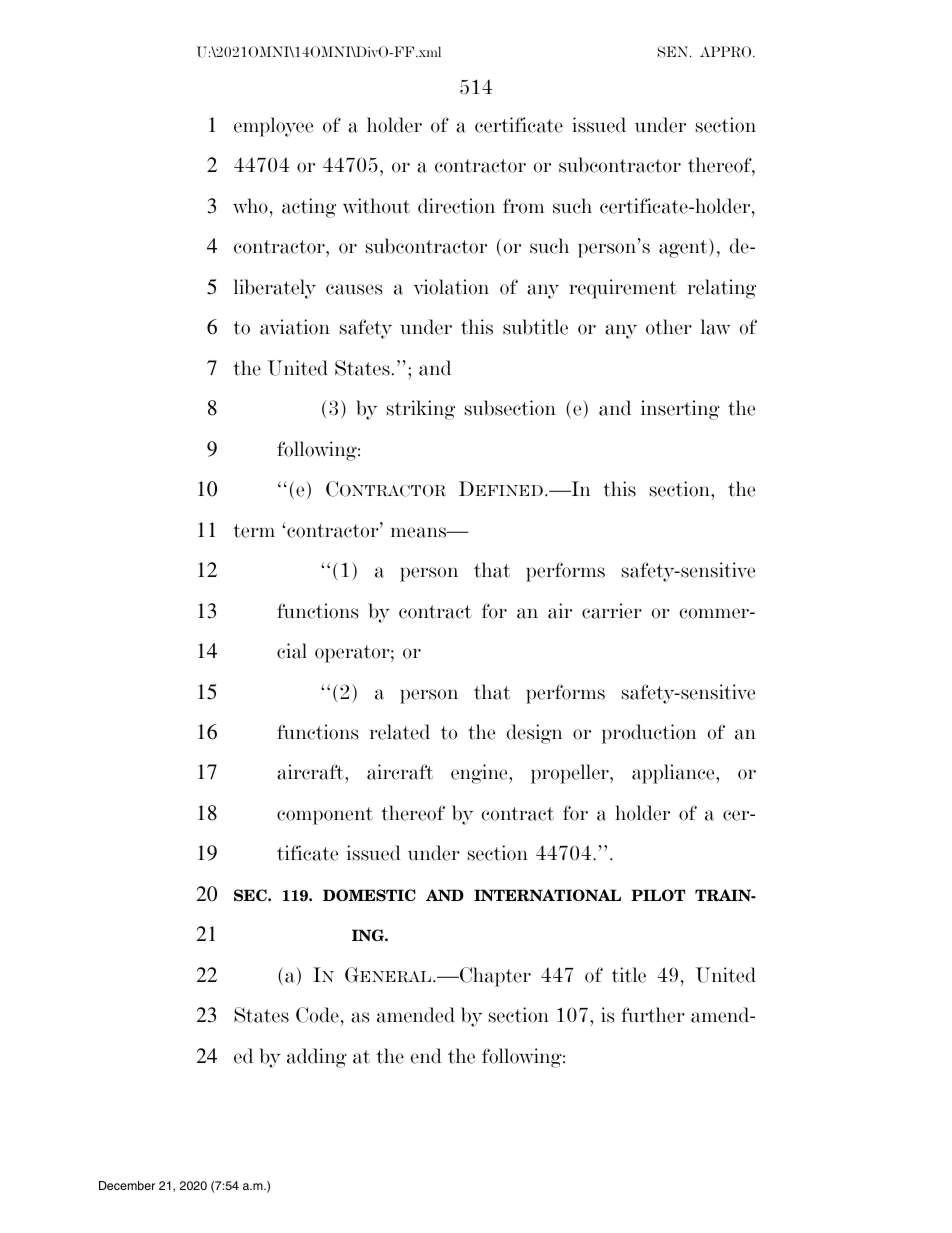 The image size is (952, 1233). What do you see at coordinates (653, 1015) in the document?
I see `further` at bounding box center [653, 1015].
